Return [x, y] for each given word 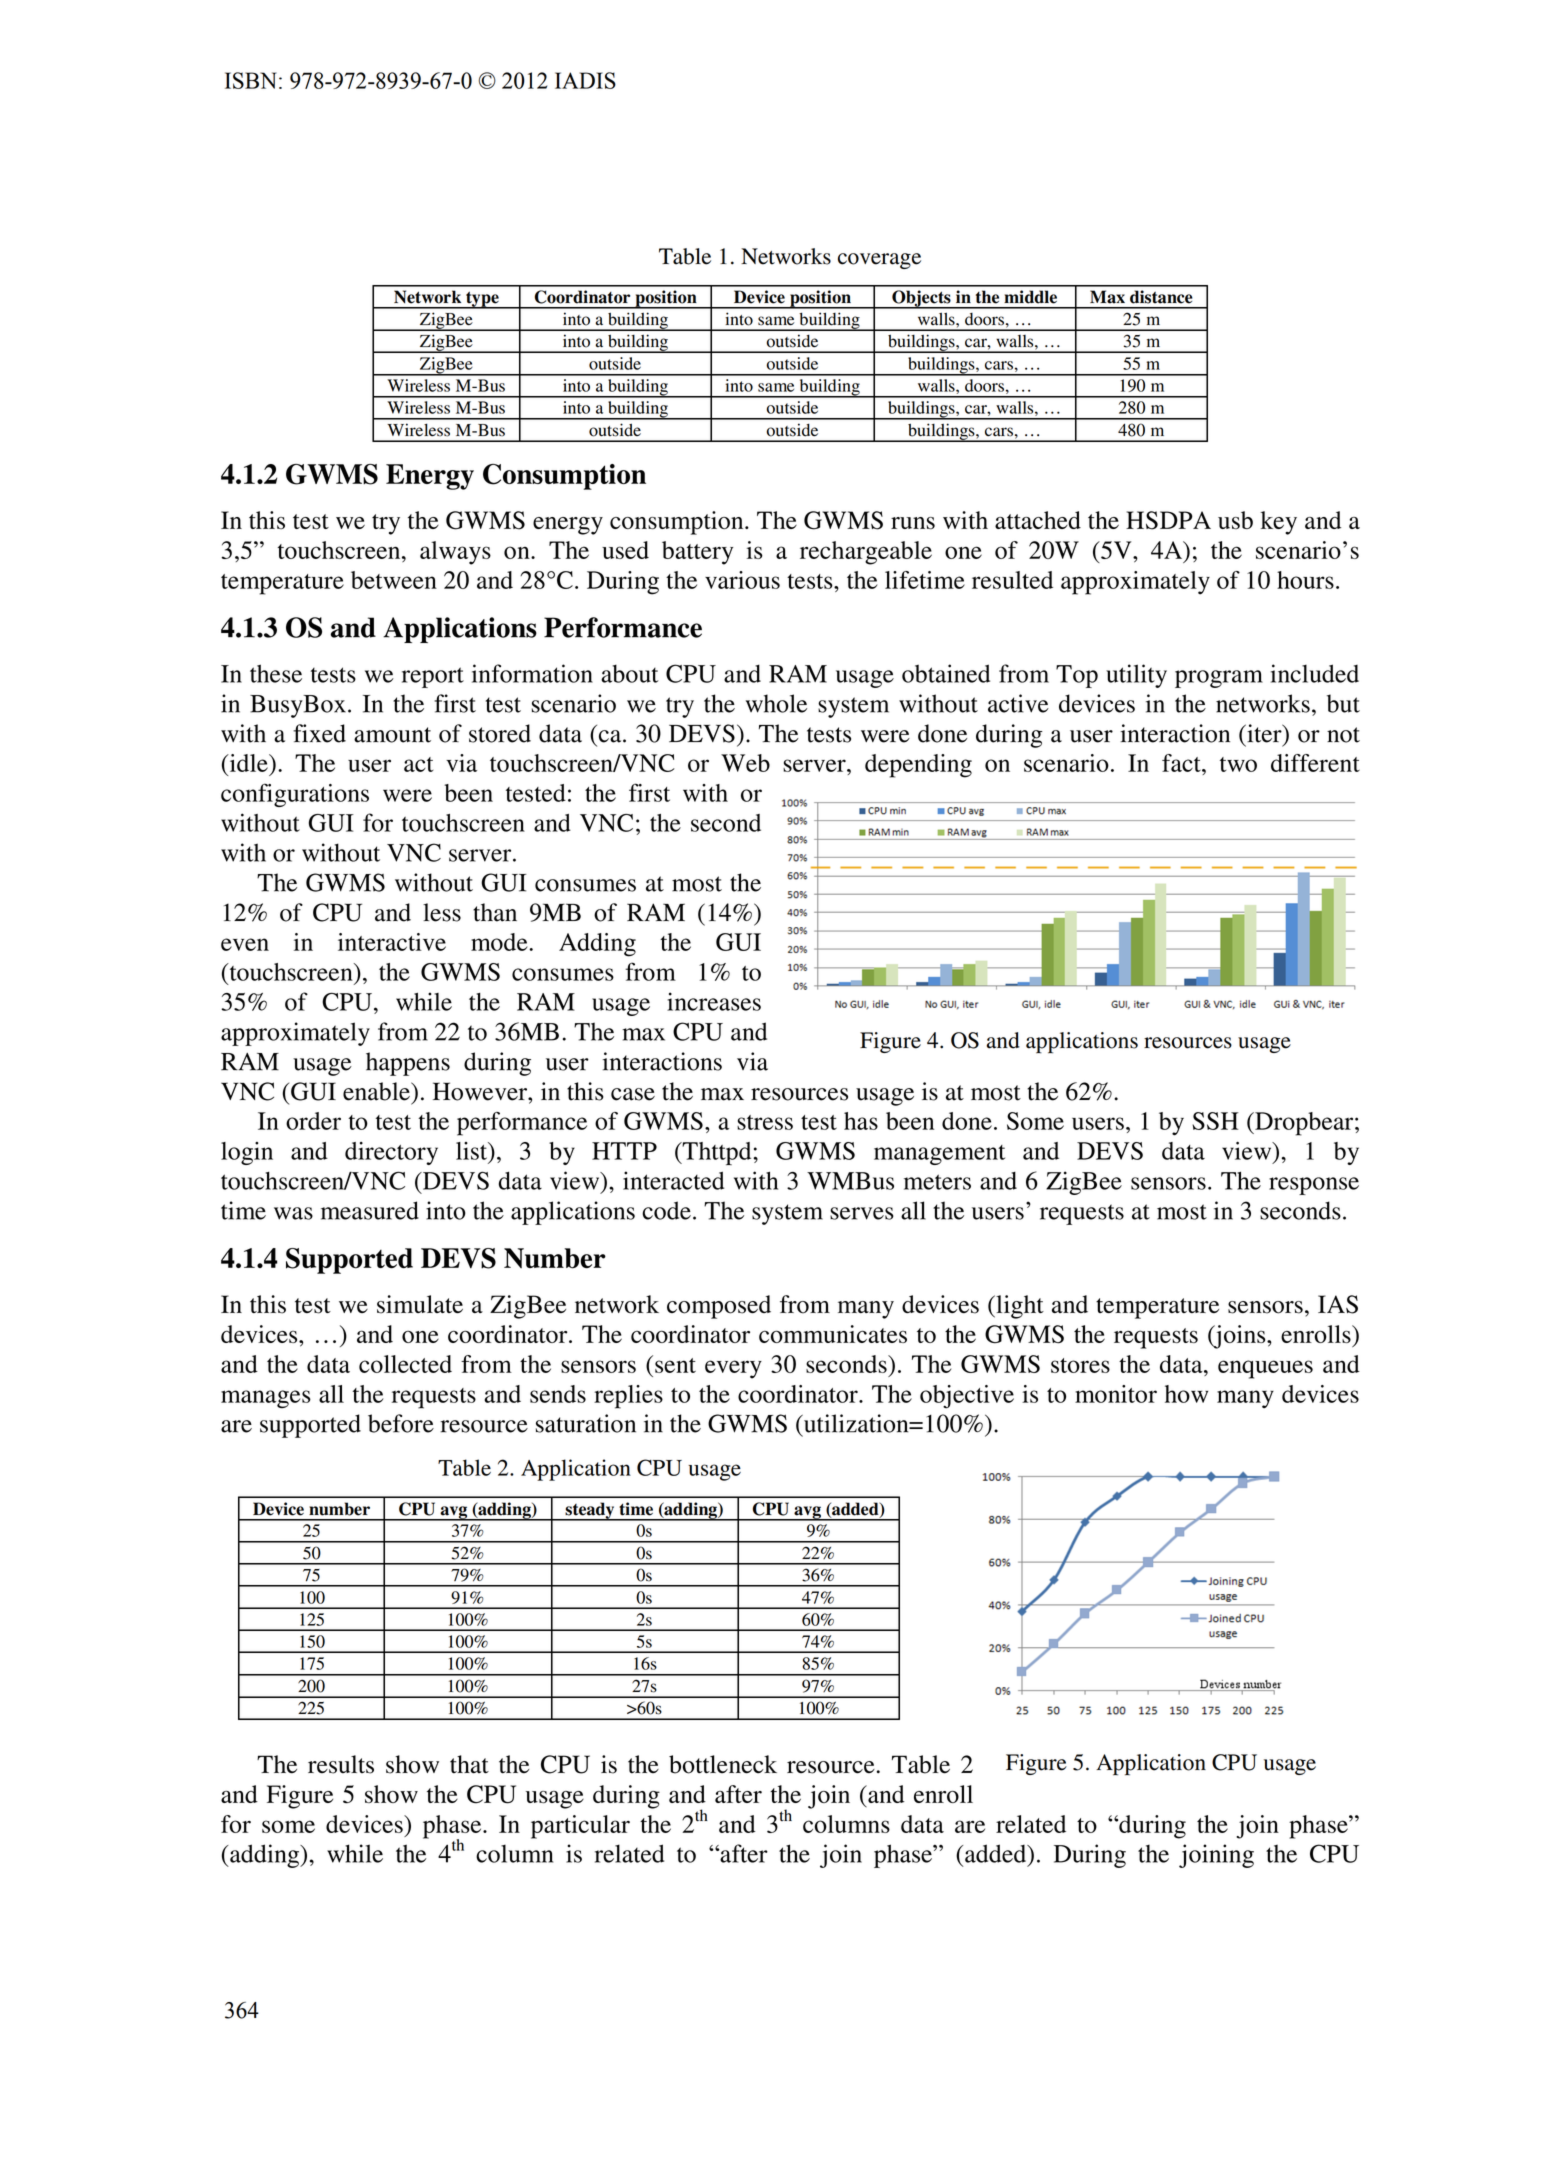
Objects [921, 299]
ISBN [251, 80]
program [1219, 679]
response [1314, 1186]
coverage [879, 261]
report [433, 677]
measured [370, 1210]
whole [776, 703]
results [341, 1764]
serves [862, 1213]
